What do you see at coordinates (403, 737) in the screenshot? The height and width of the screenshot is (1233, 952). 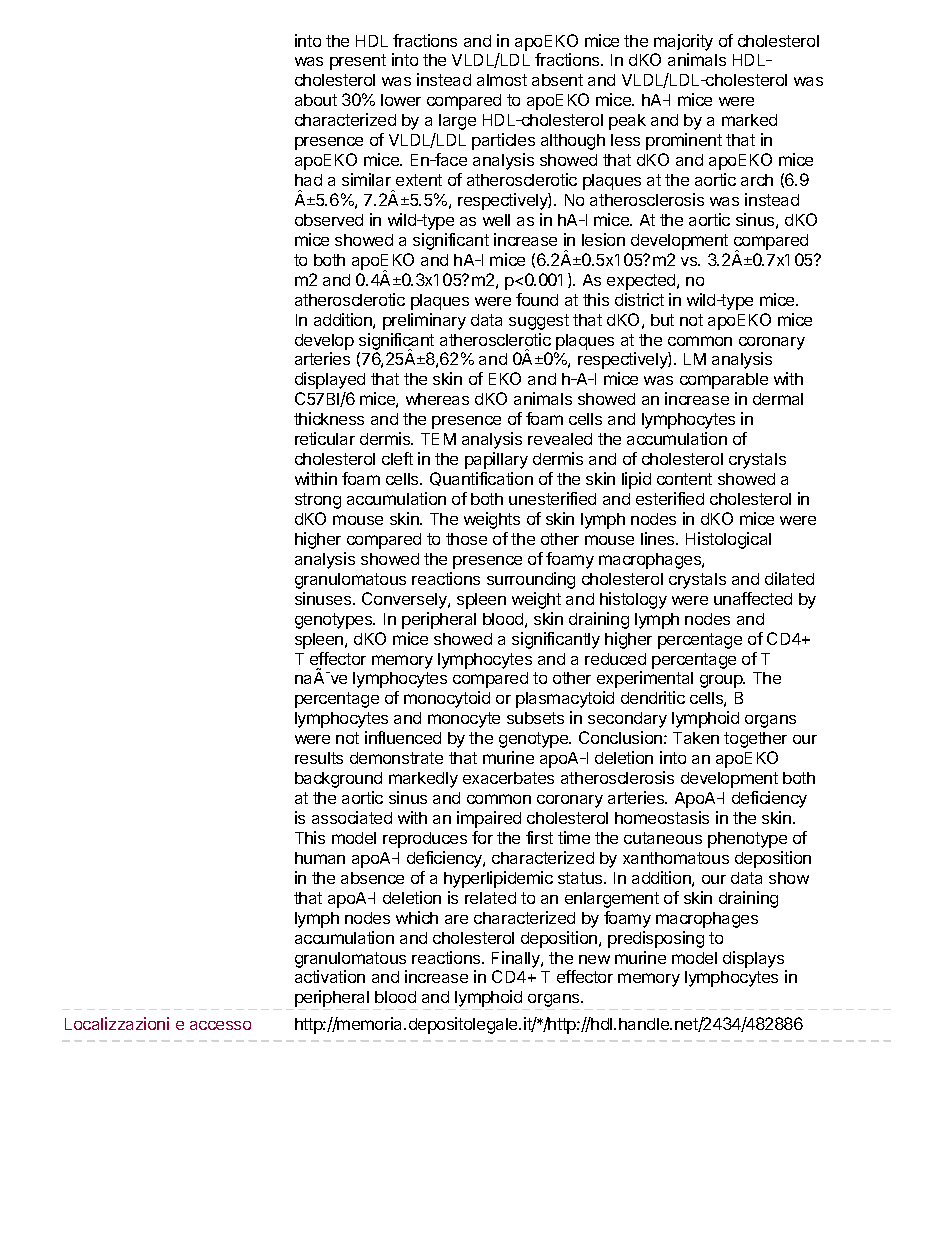 I see `influenced` at bounding box center [403, 737].
